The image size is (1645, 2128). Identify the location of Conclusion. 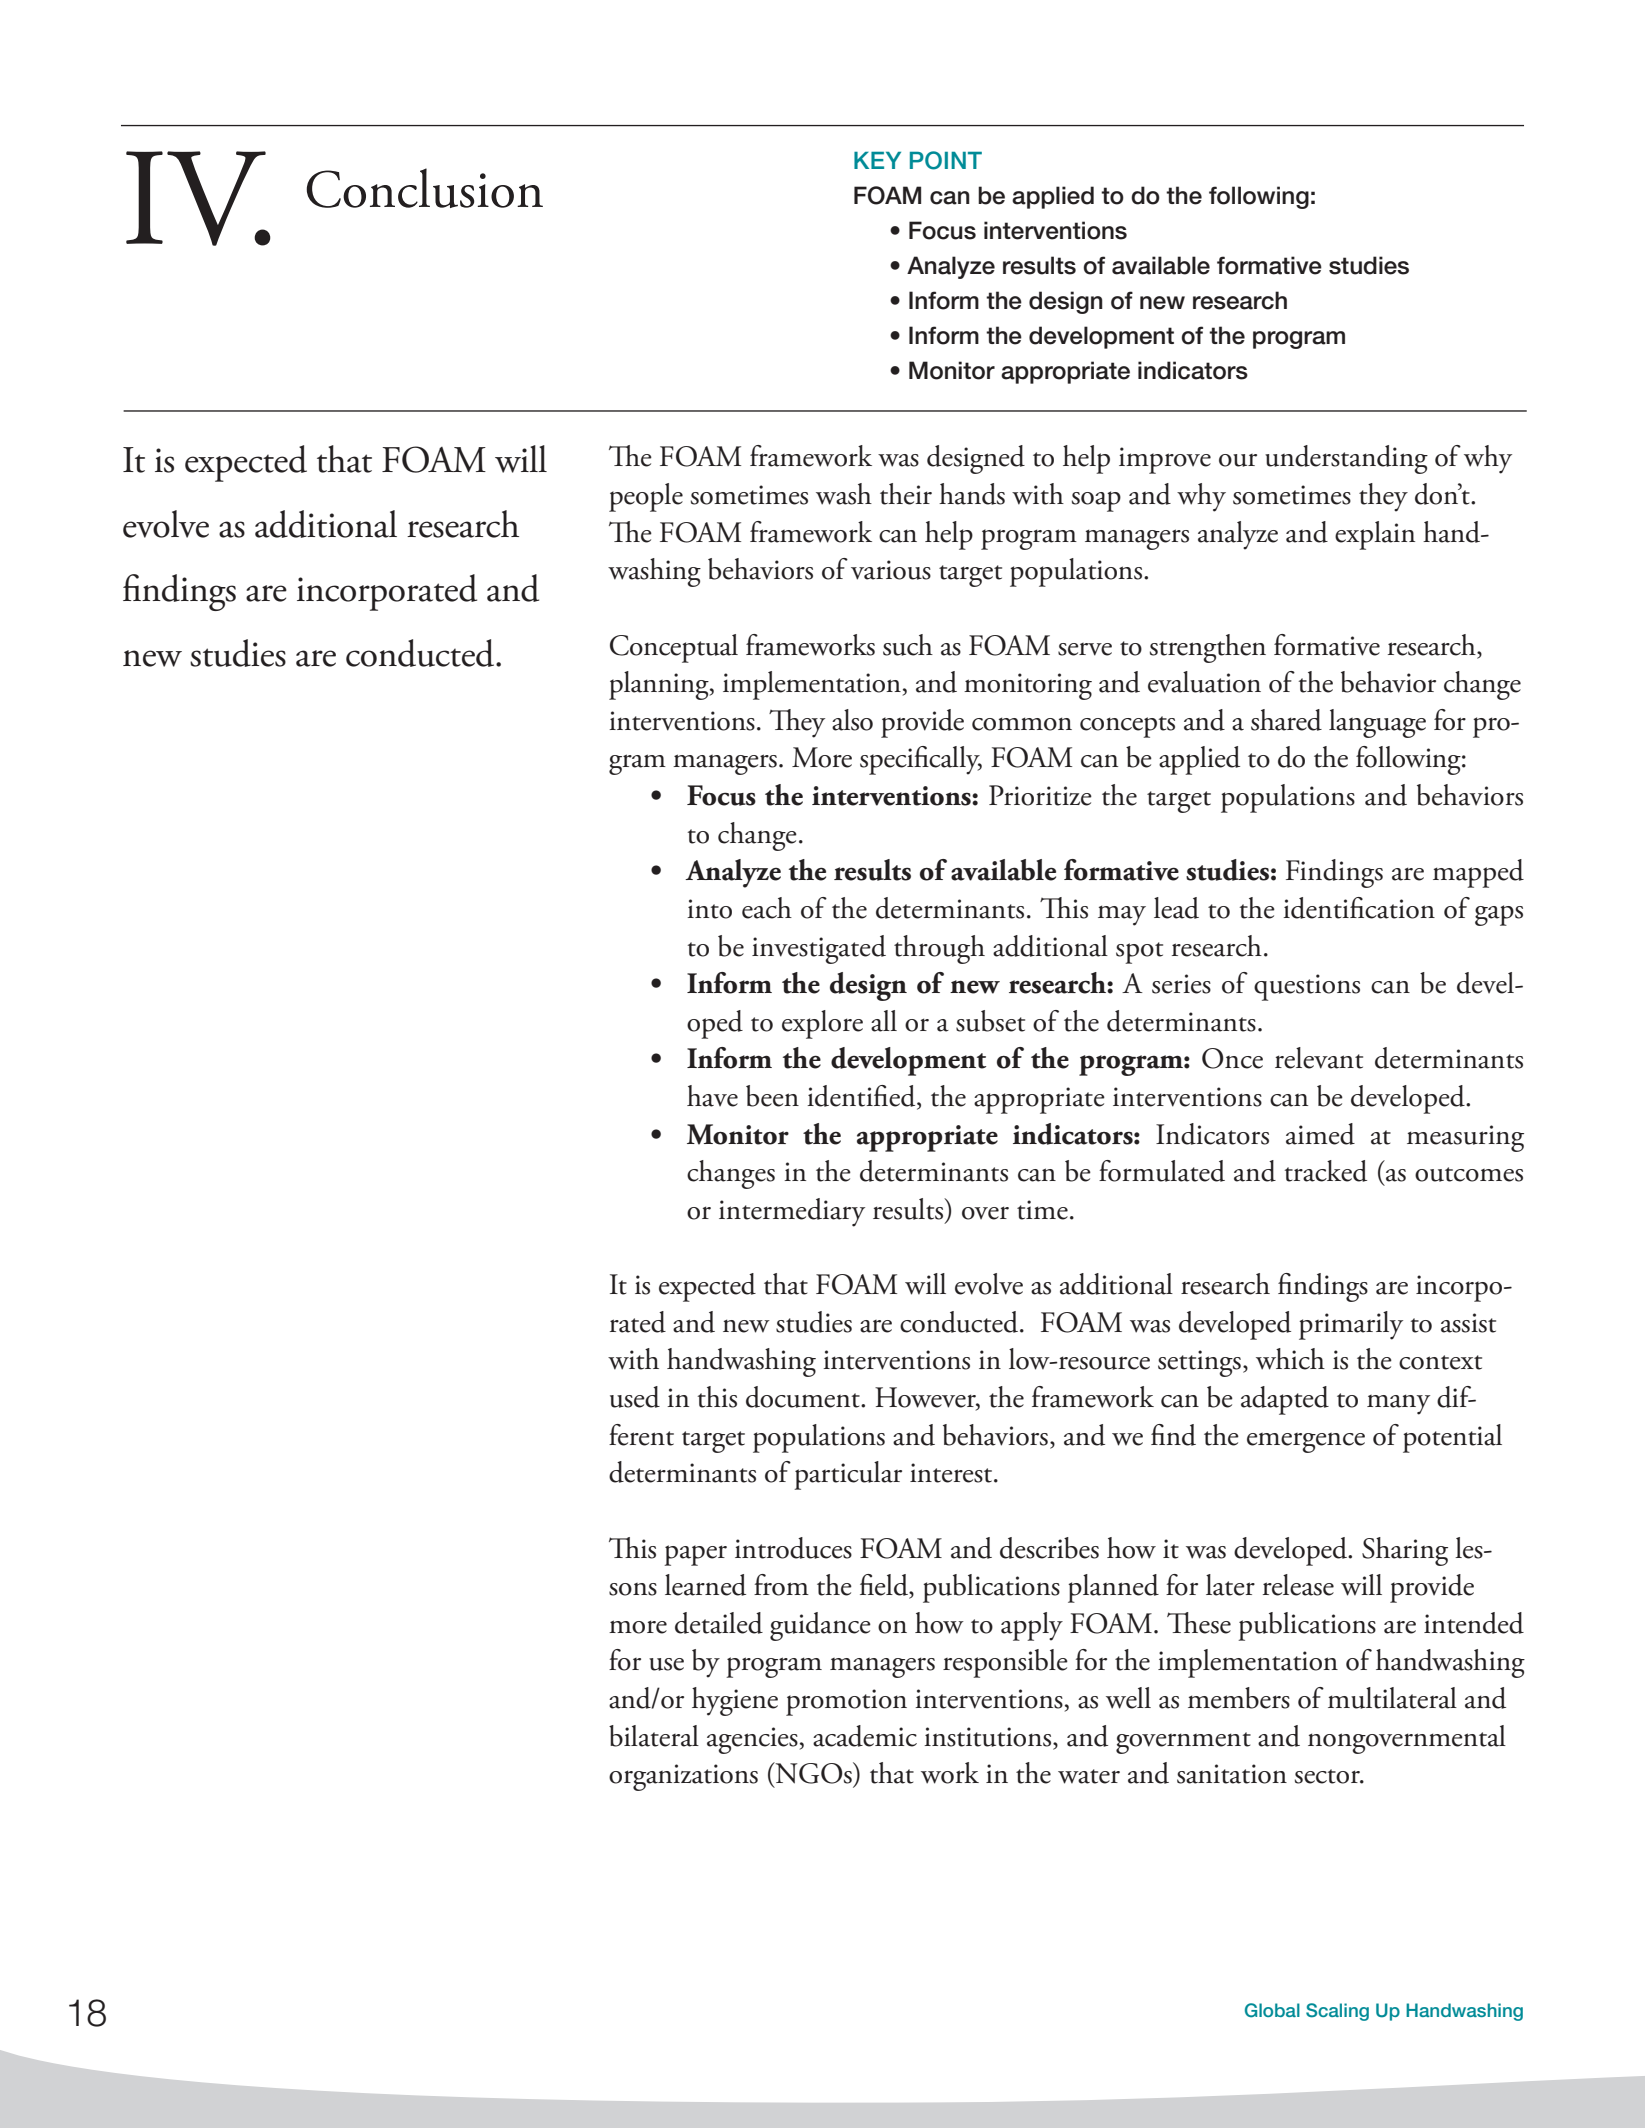
(424, 188).
